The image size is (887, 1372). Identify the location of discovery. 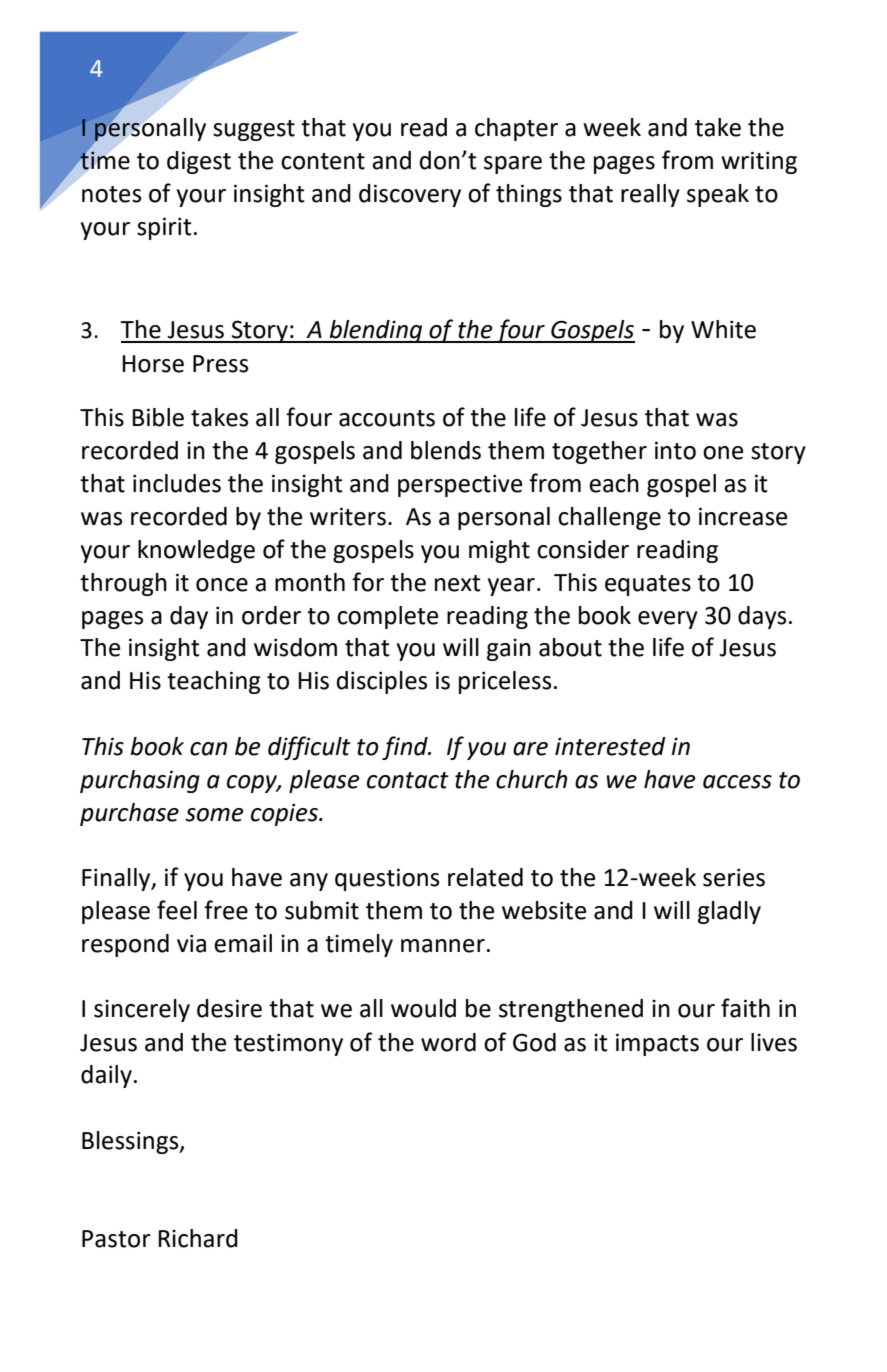
(410, 195).
